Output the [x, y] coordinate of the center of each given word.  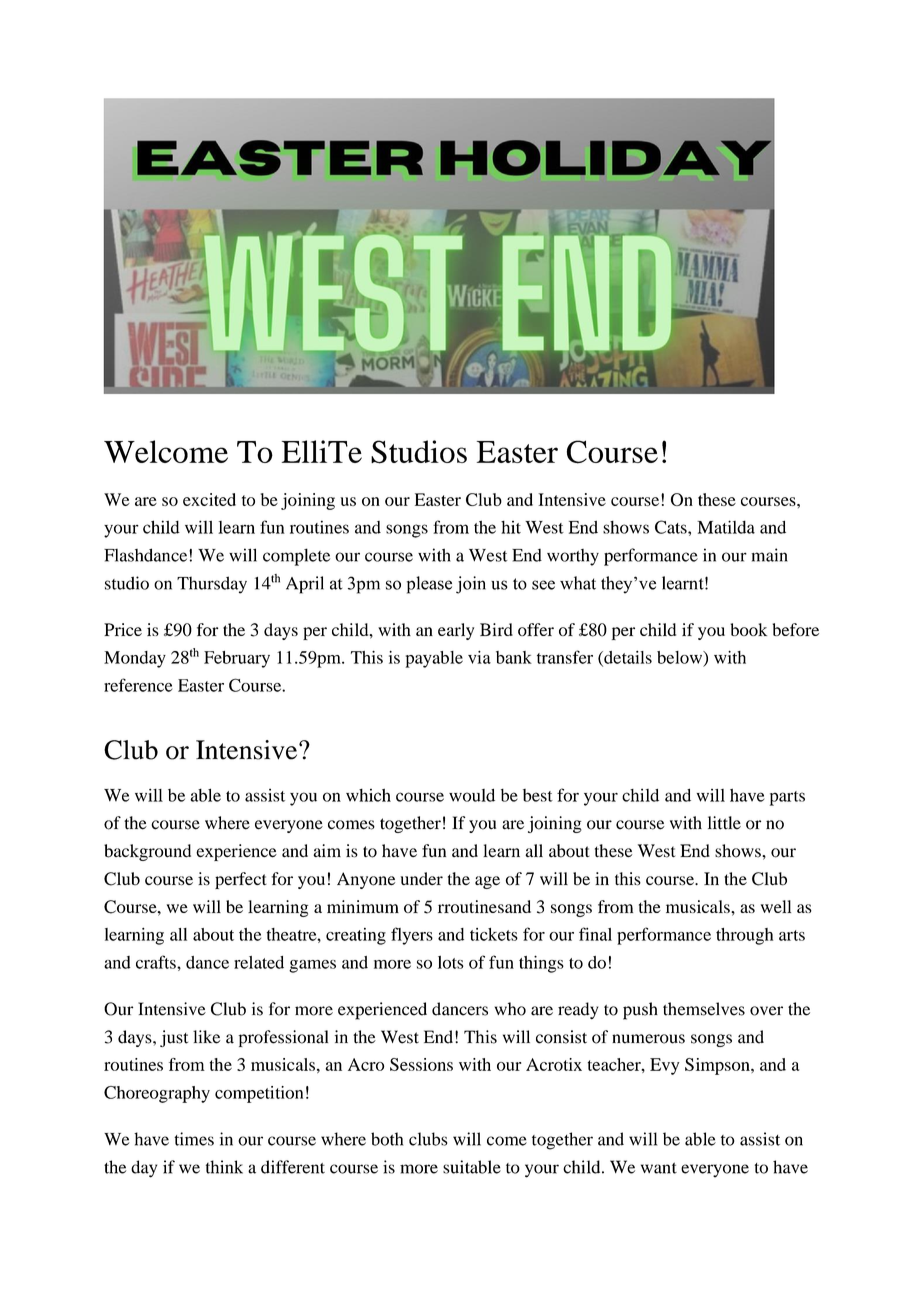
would [472, 795]
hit [511, 527]
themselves [704, 1009]
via [479, 657]
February [237, 659]
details [627, 658]
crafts [157, 962]
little [724, 823]
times [194, 1139]
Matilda [726, 527]
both [387, 1139]
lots [451, 962]
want [659, 1168]
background [147, 852]
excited [209, 499]
